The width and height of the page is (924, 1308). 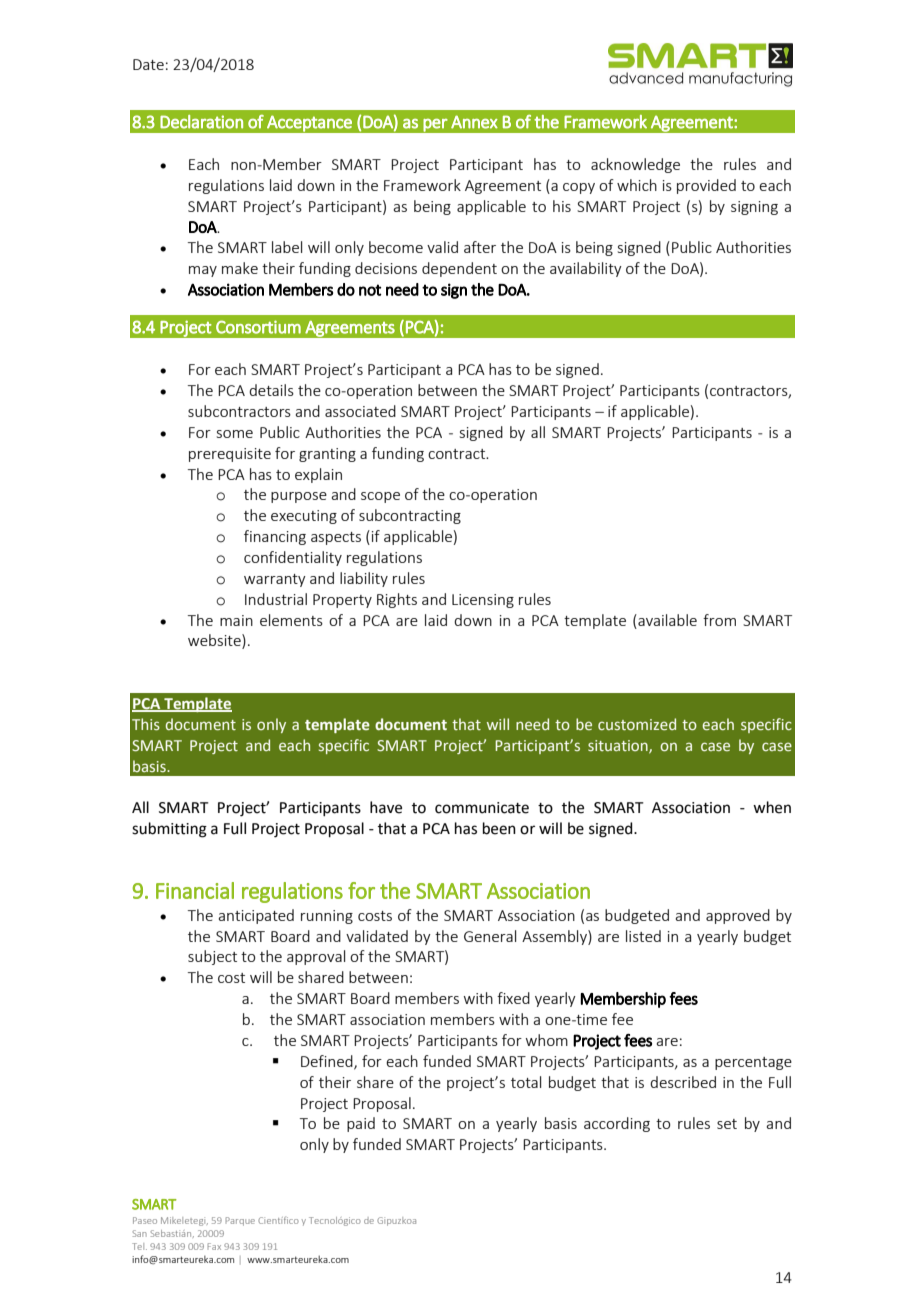 What do you see at coordinates (230, 455) in the page?
I see `prerequisite` at bounding box center [230, 455].
